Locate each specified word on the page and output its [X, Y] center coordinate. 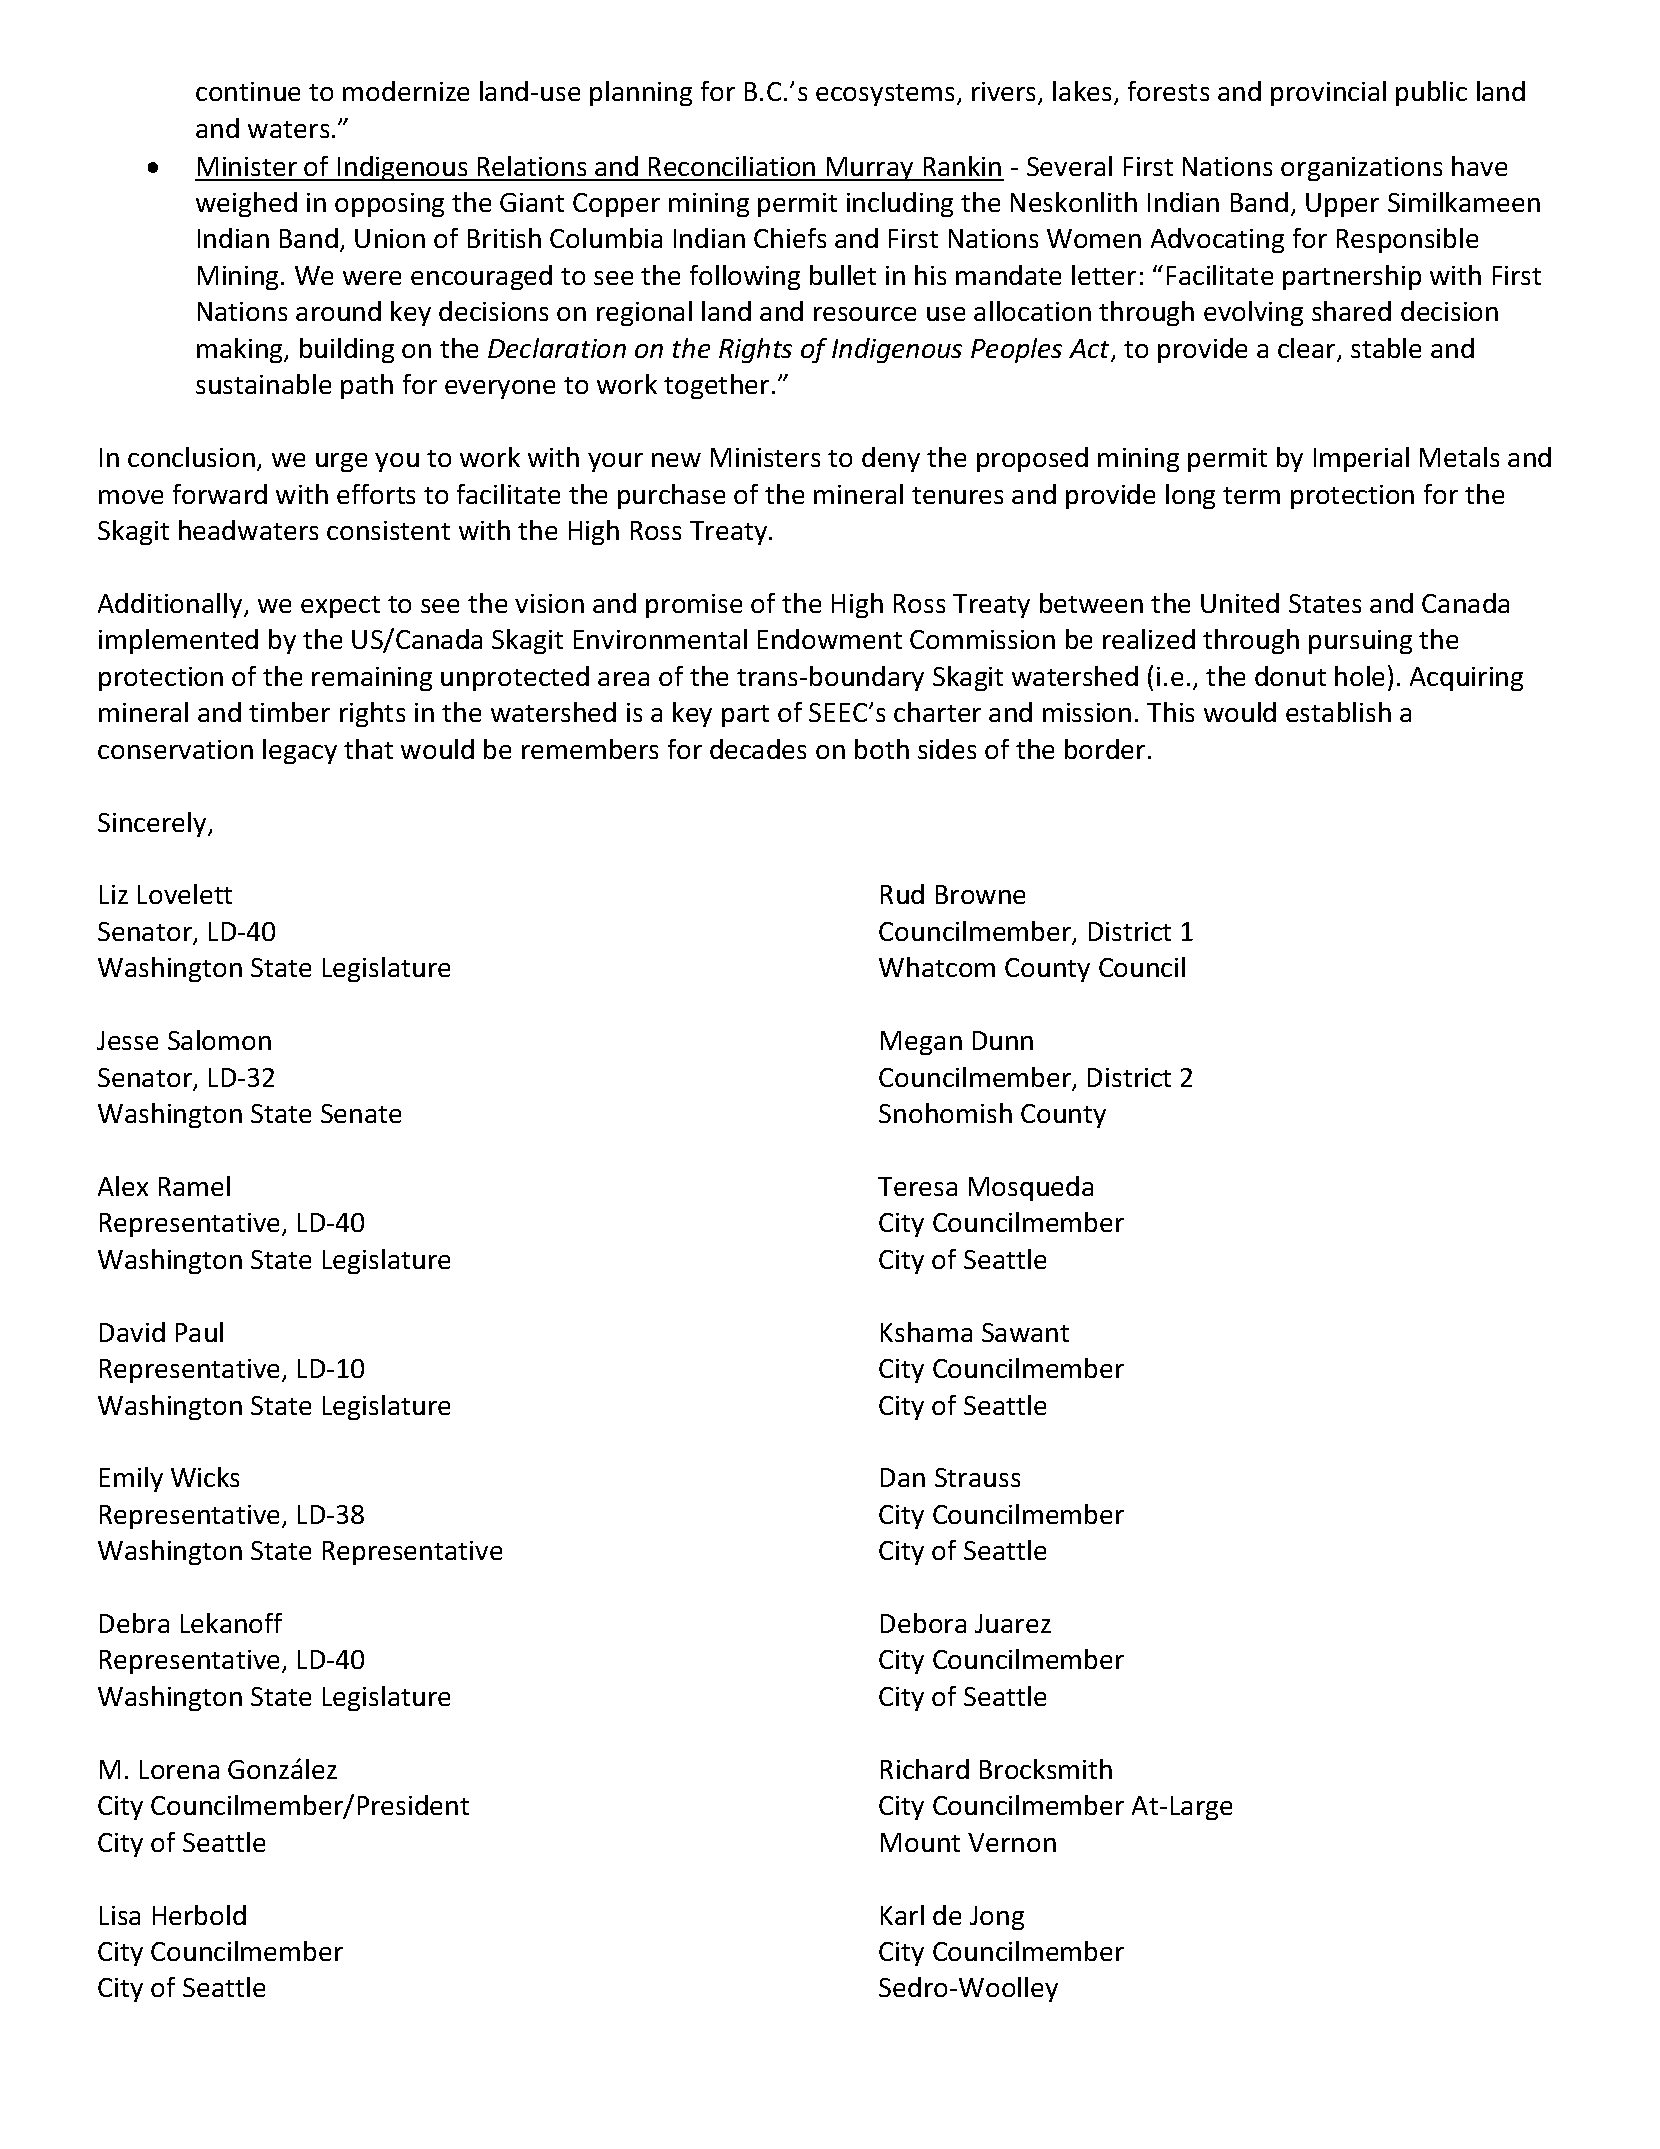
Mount [920, 1842]
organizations [1361, 169]
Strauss [977, 1477]
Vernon [1012, 1842]
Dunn [1003, 1040]
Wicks [205, 1477]
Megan [921, 1043]
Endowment [830, 639]
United [1240, 603]
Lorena [179, 1769]
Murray [870, 169]
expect [340, 607]
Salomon [219, 1040]
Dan [903, 1477]
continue [248, 91]
